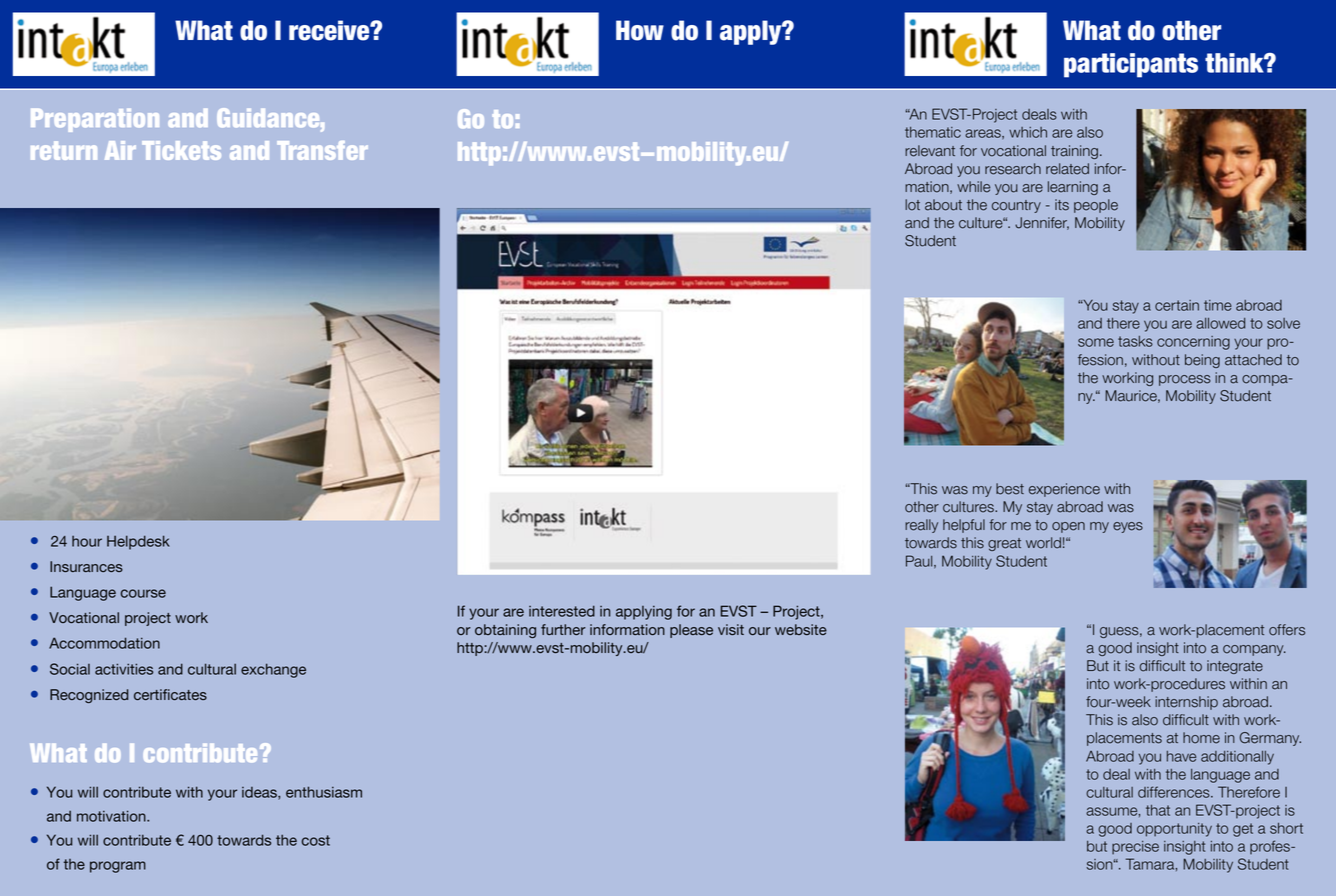 This screenshot has width=1336, height=896. I want to click on How, so click(640, 30).
